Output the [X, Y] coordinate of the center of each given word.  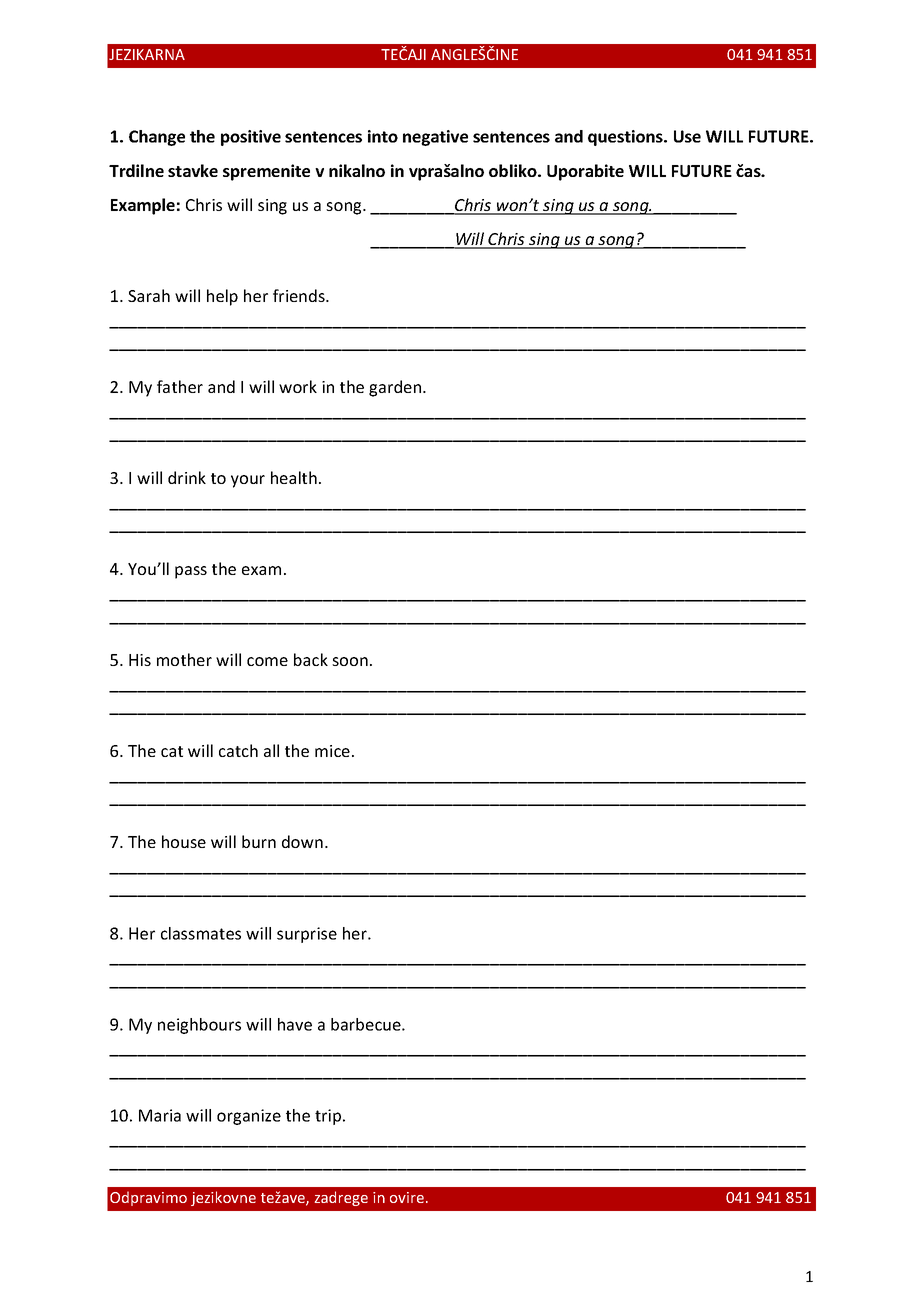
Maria [160, 1115]
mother [184, 659]
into [383, 136]
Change [157, 138]
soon [350, 661]
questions [626, 138]
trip [329, 1117]
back [311, 659]
